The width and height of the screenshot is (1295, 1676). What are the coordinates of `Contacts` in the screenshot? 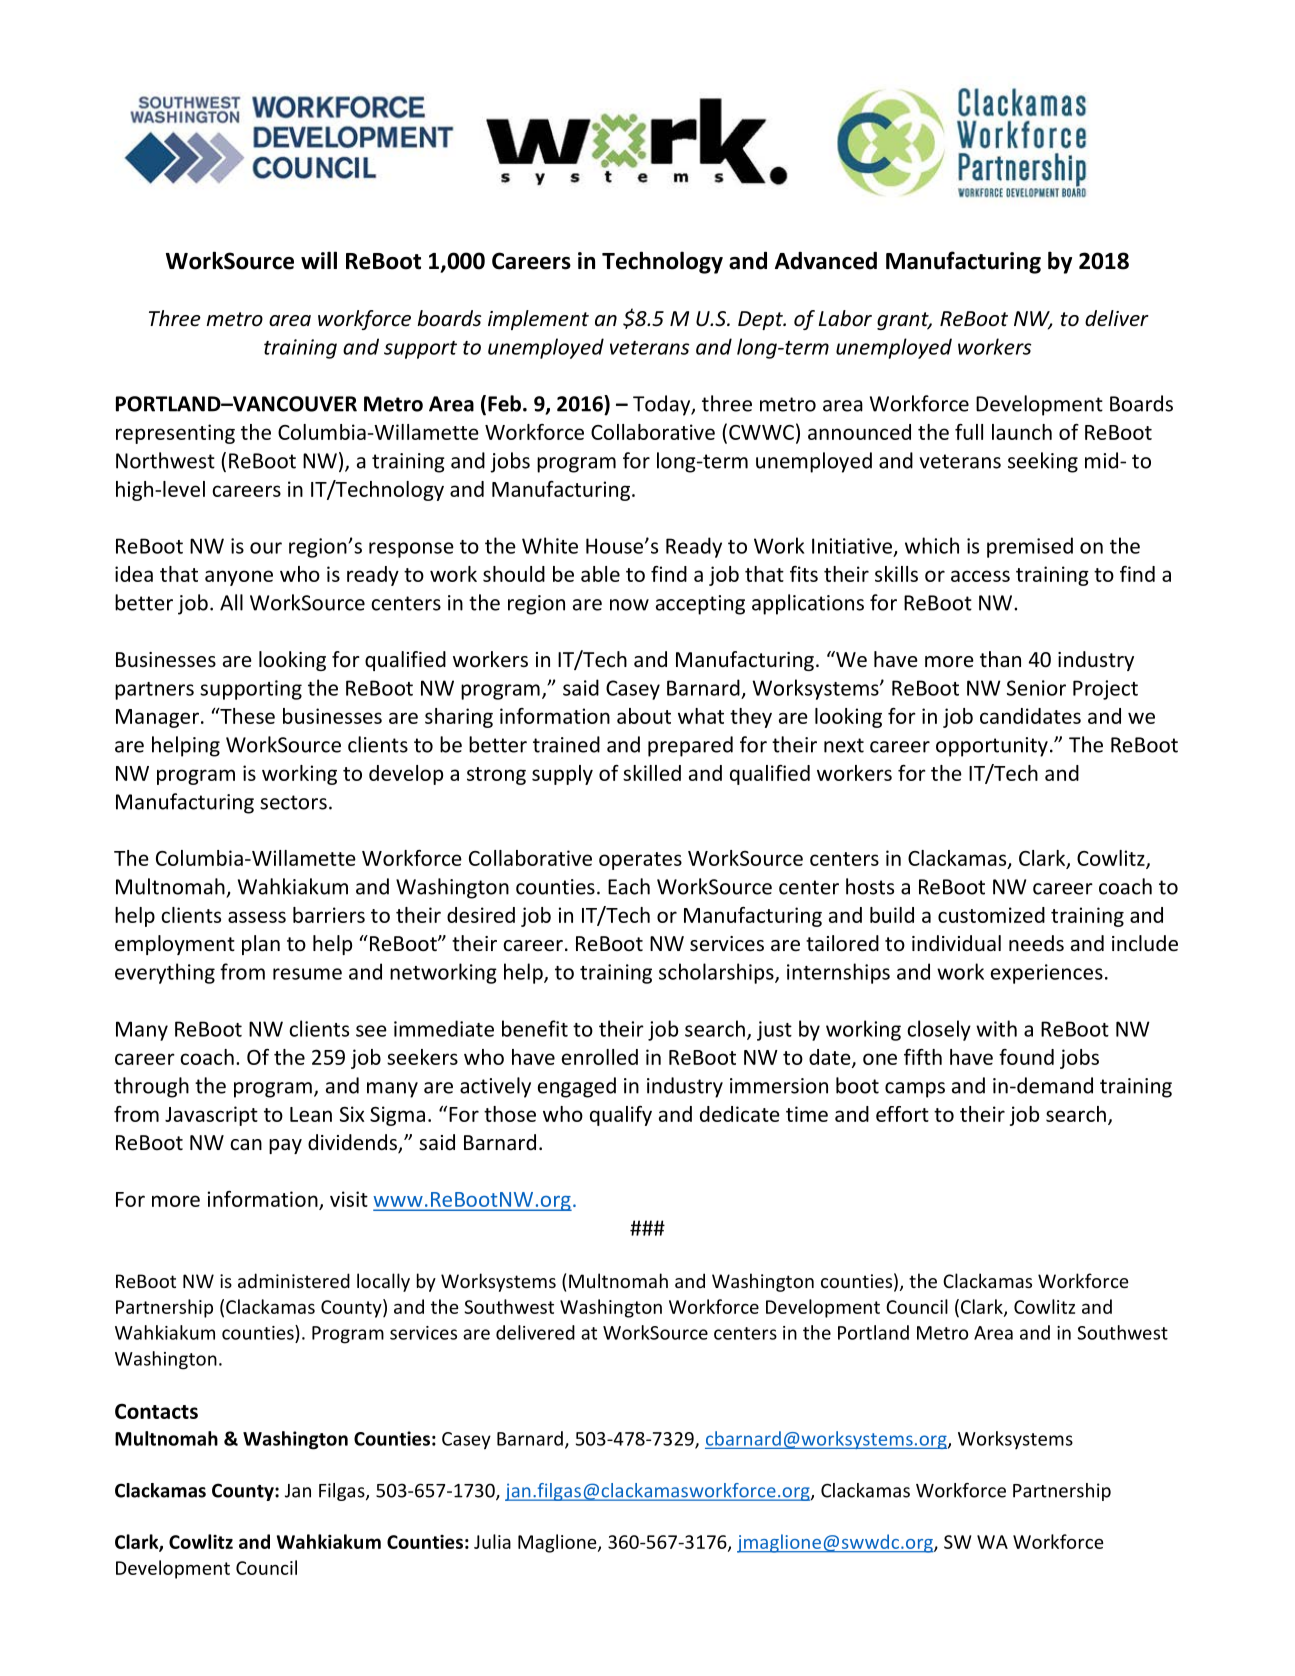 It's located at (156, 1411).
